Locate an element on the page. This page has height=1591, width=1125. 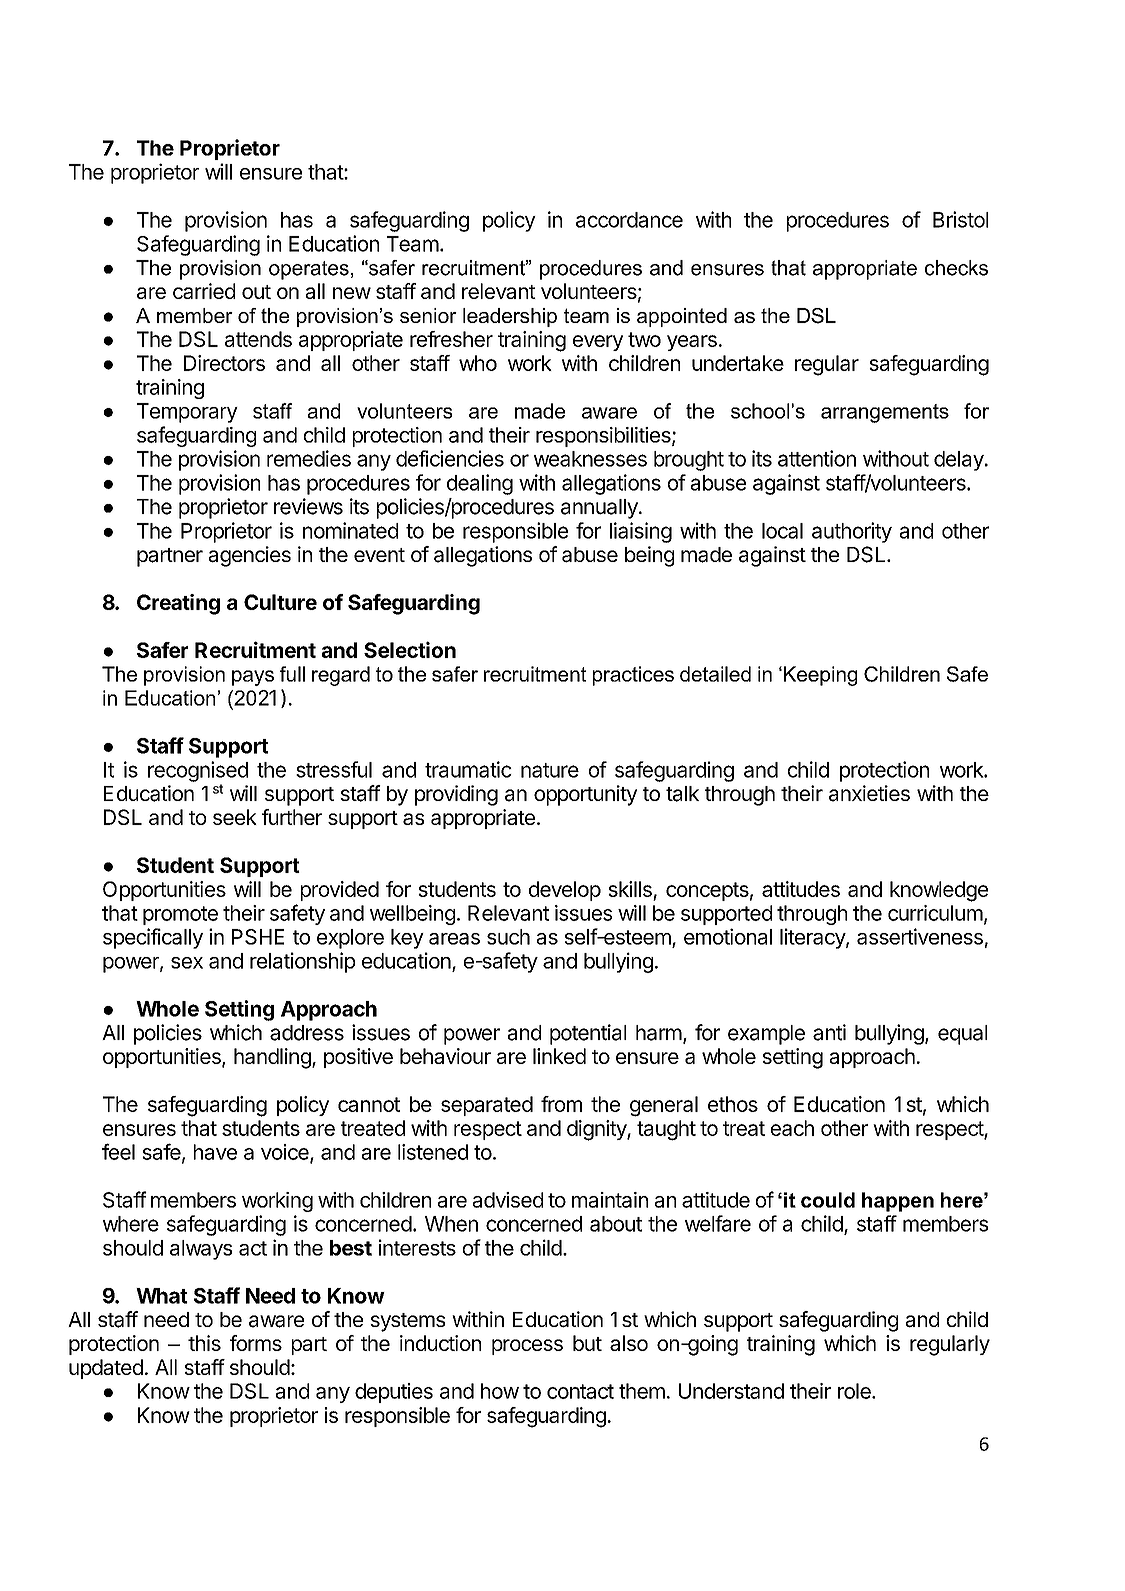
sex is located at coordinates (187, 963).
